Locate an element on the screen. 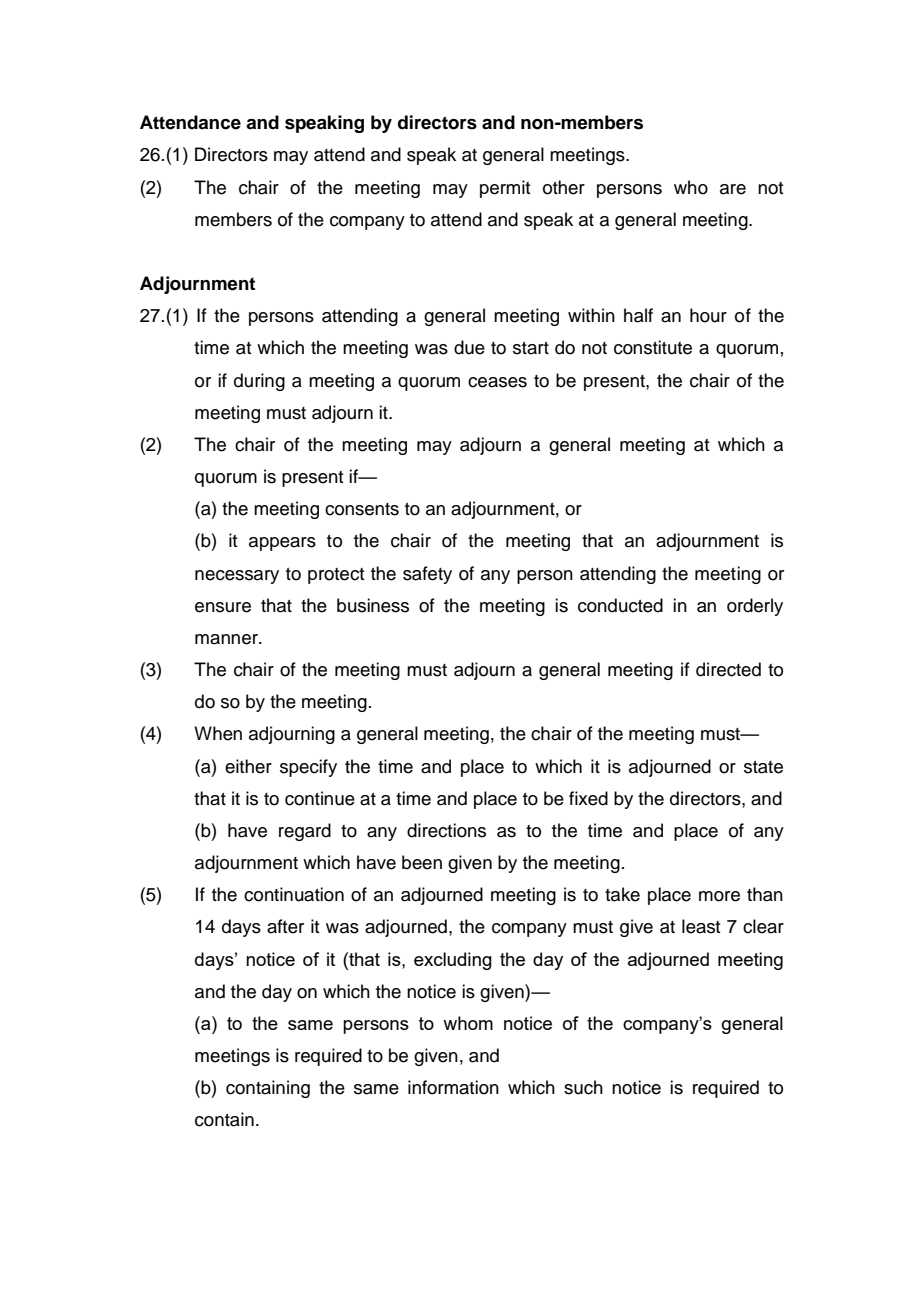 Image resolution: width=924 pixels, height=1308 pixels. constitute is located at coordinates (653, 347).
